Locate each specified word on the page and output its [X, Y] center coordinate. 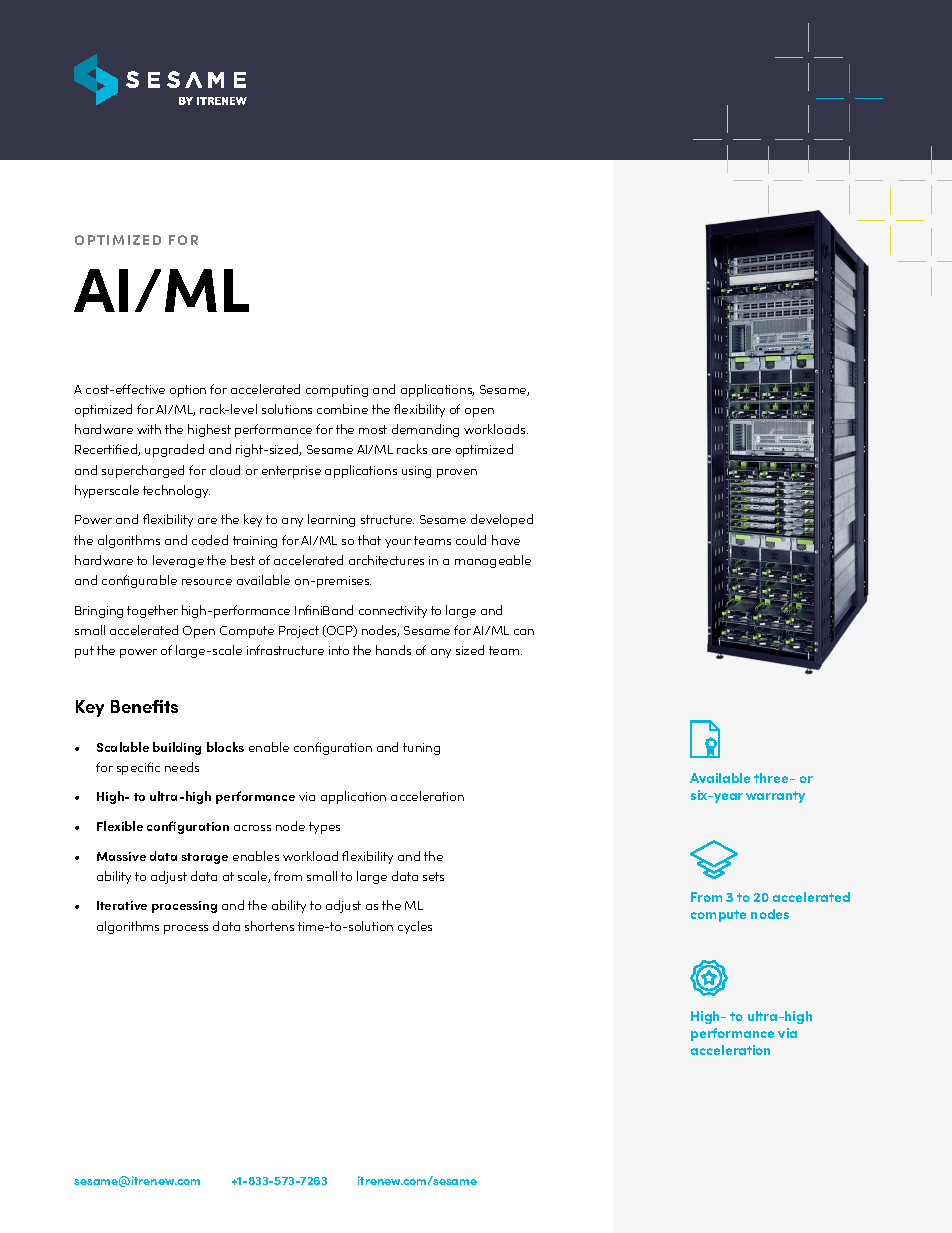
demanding [425, 430]
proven [457, 473]
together [152, 611]
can [524, 632]
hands [393, 650]
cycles [415, 927]
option [188, 391]
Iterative [122, 905]
